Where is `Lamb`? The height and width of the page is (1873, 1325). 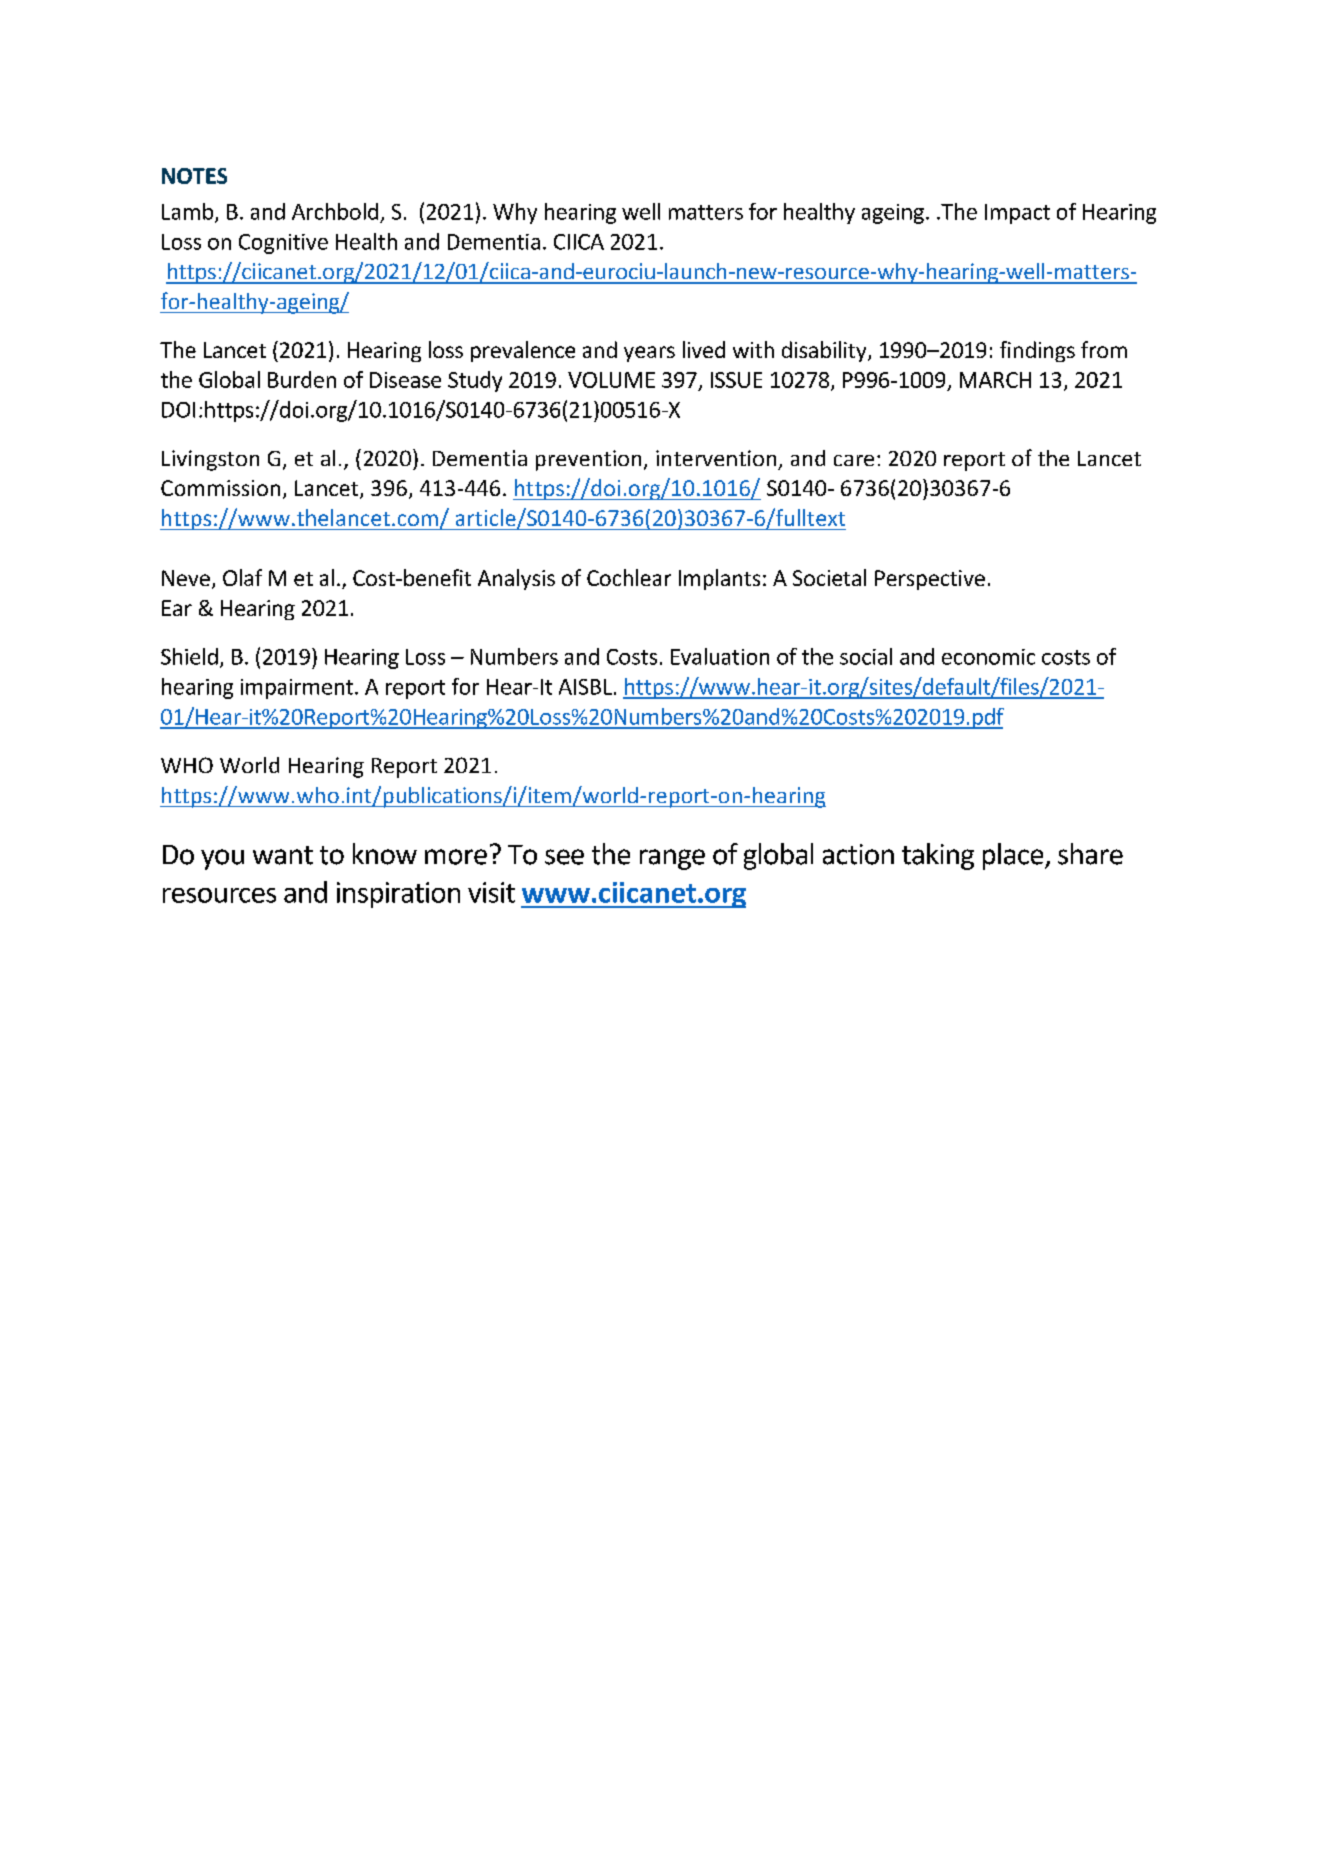
Lamb is located at coordinates (189, 212).
